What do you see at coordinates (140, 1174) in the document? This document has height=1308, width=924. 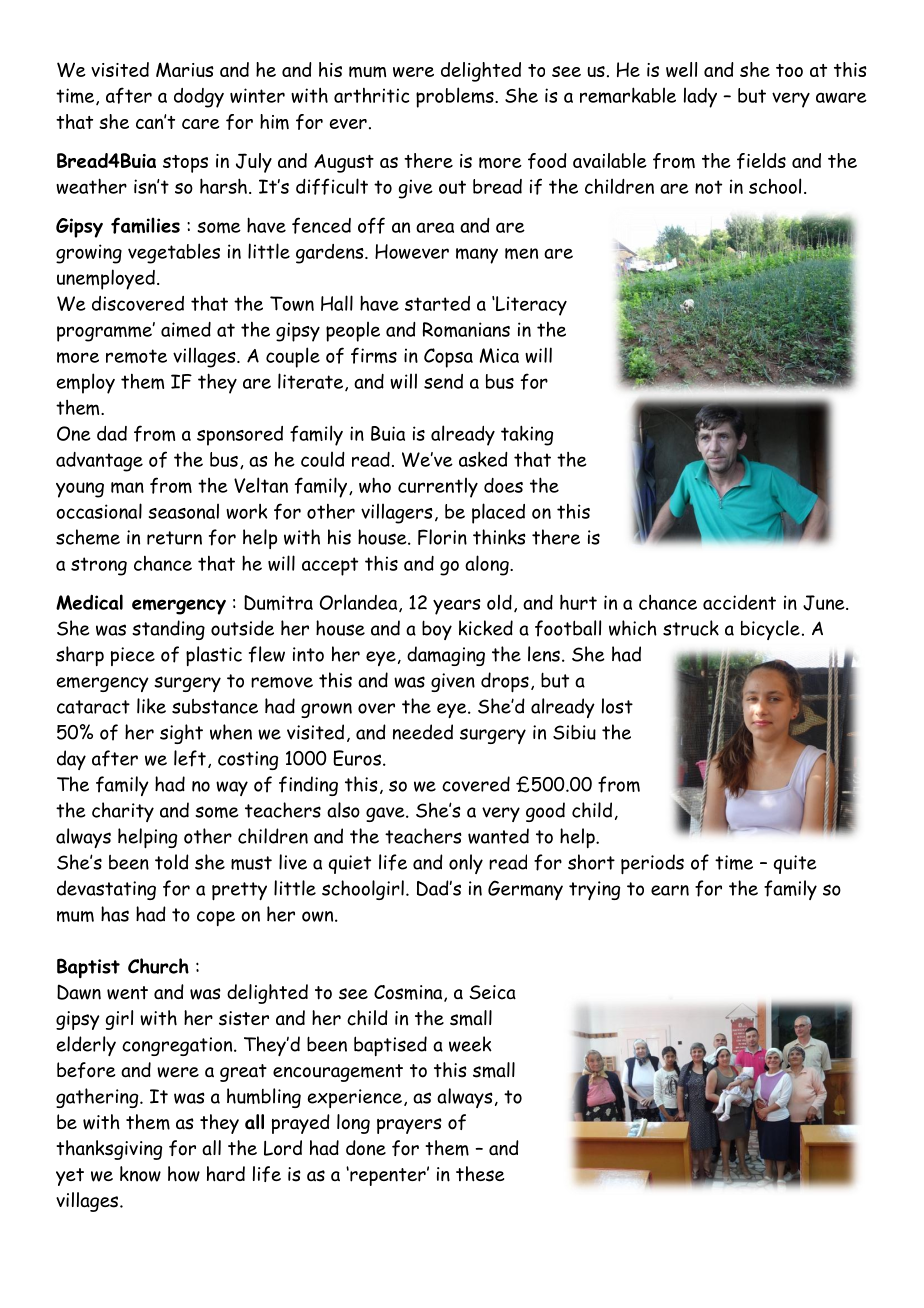 I see `know` at bounding box center [140, 1174].
